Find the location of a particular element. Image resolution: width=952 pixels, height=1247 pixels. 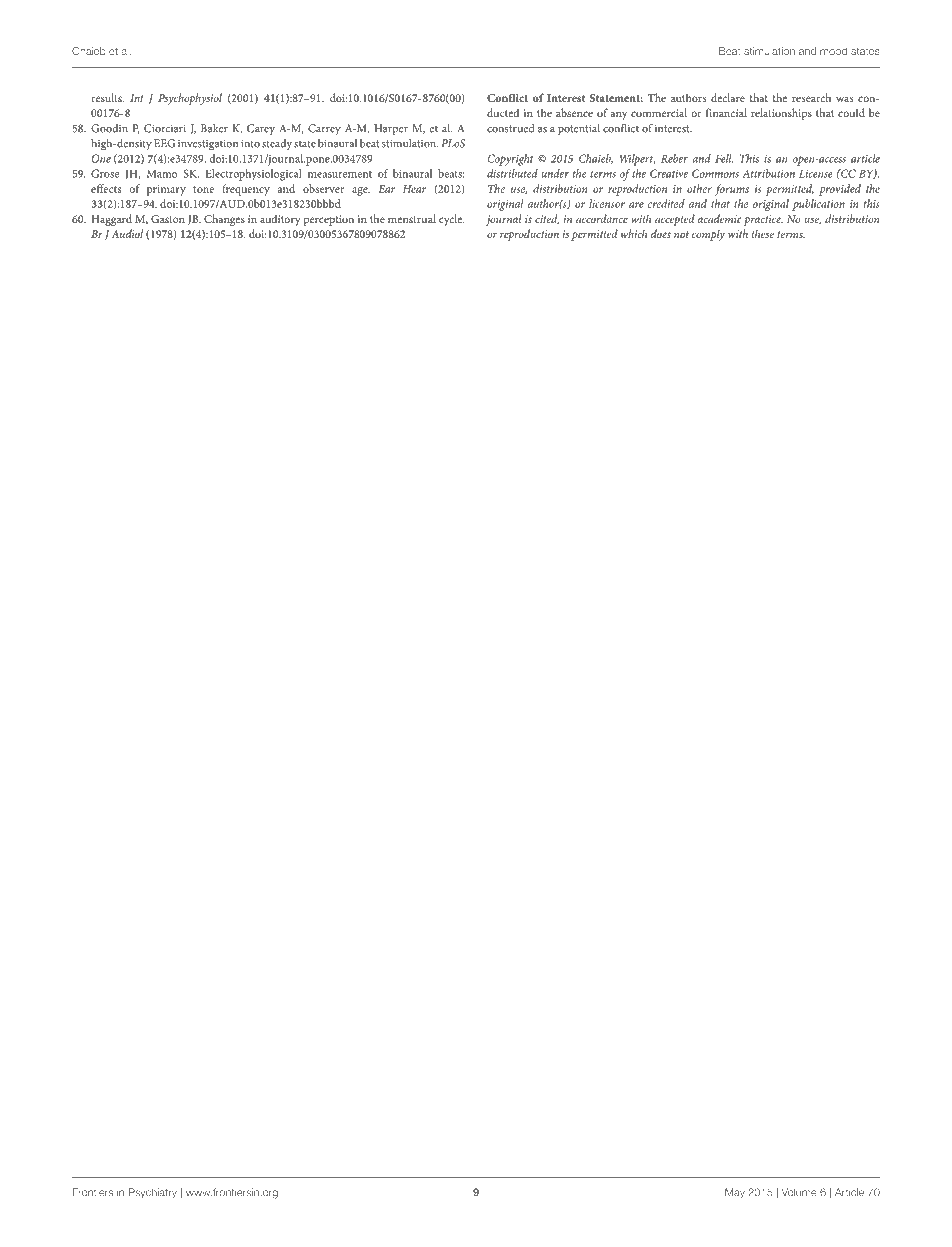

Haggard is located at coordinates (111, 220).
